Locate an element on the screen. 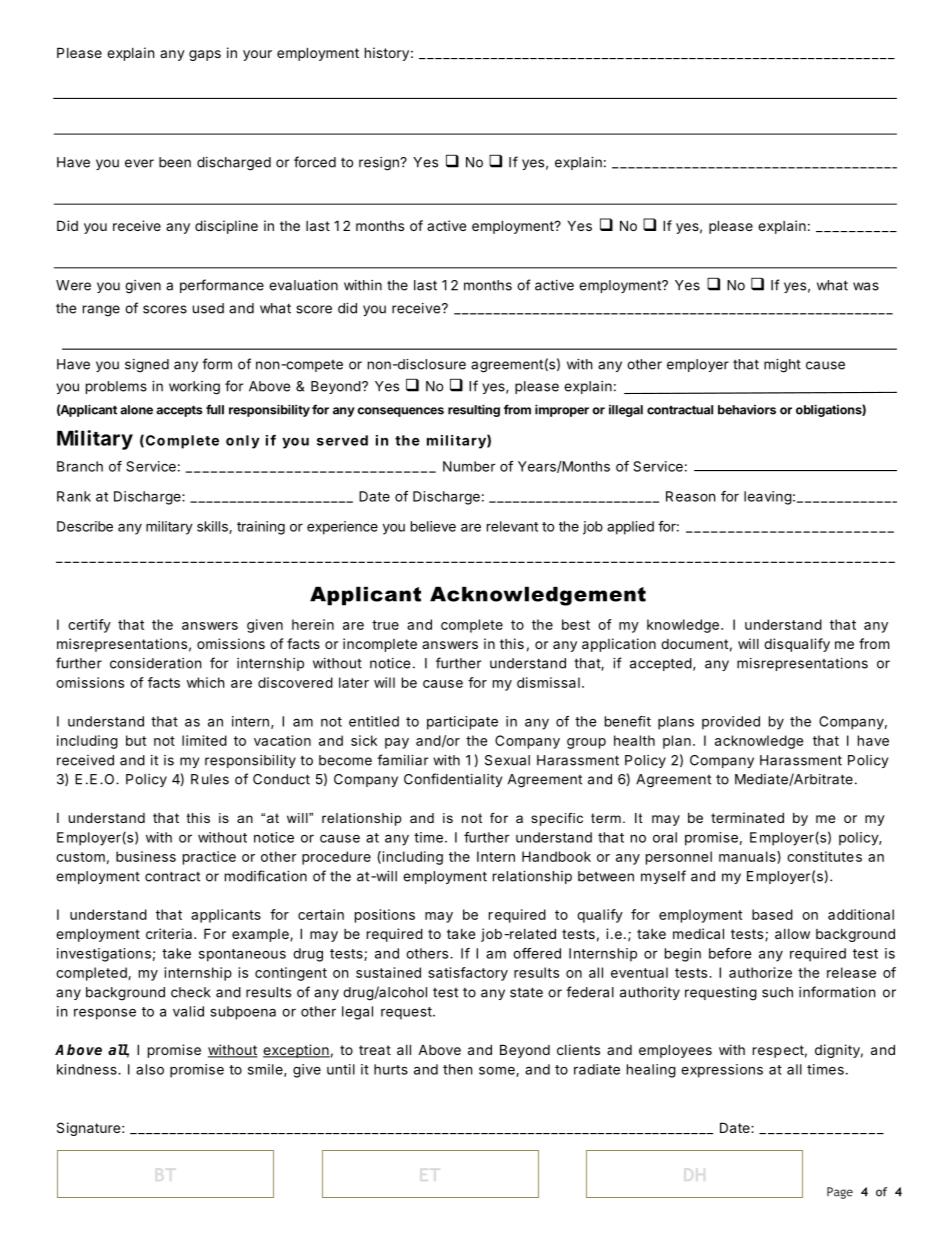 The image size is (952, 1233). history is located at coordinates (387, 54).
